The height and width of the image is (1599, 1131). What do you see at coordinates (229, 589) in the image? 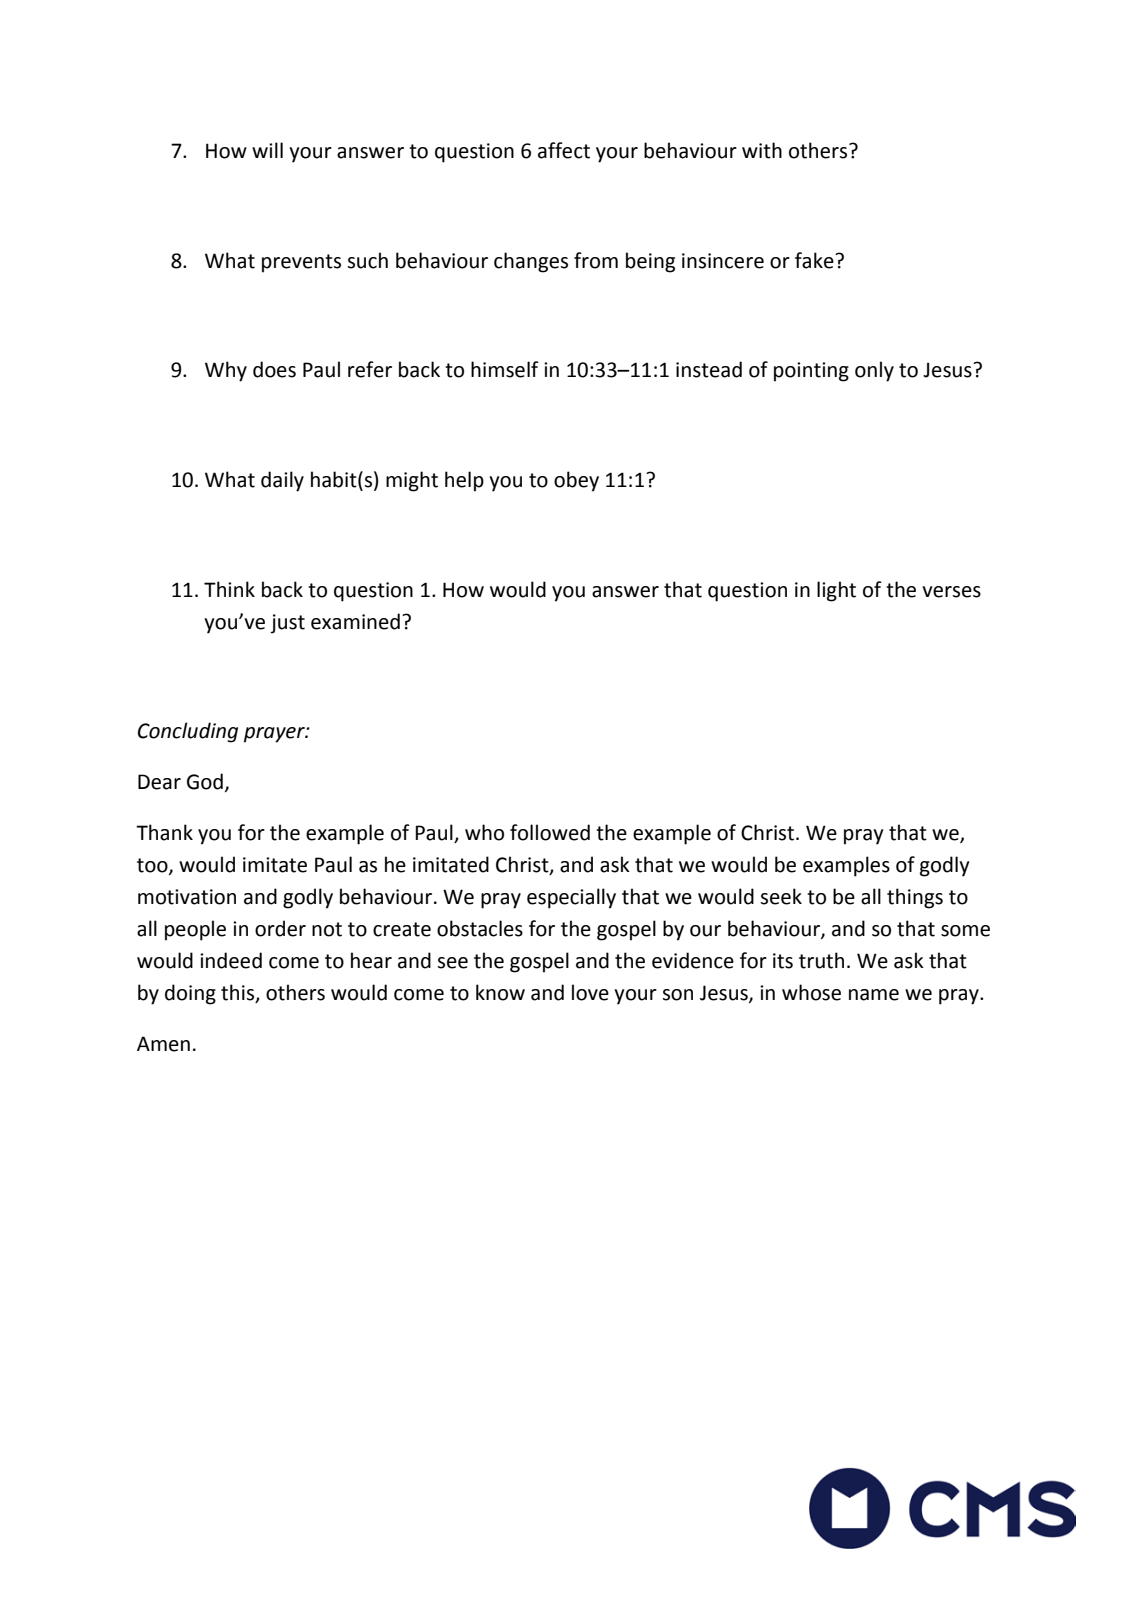
I see `Think` at bounding box center [229, 589].
